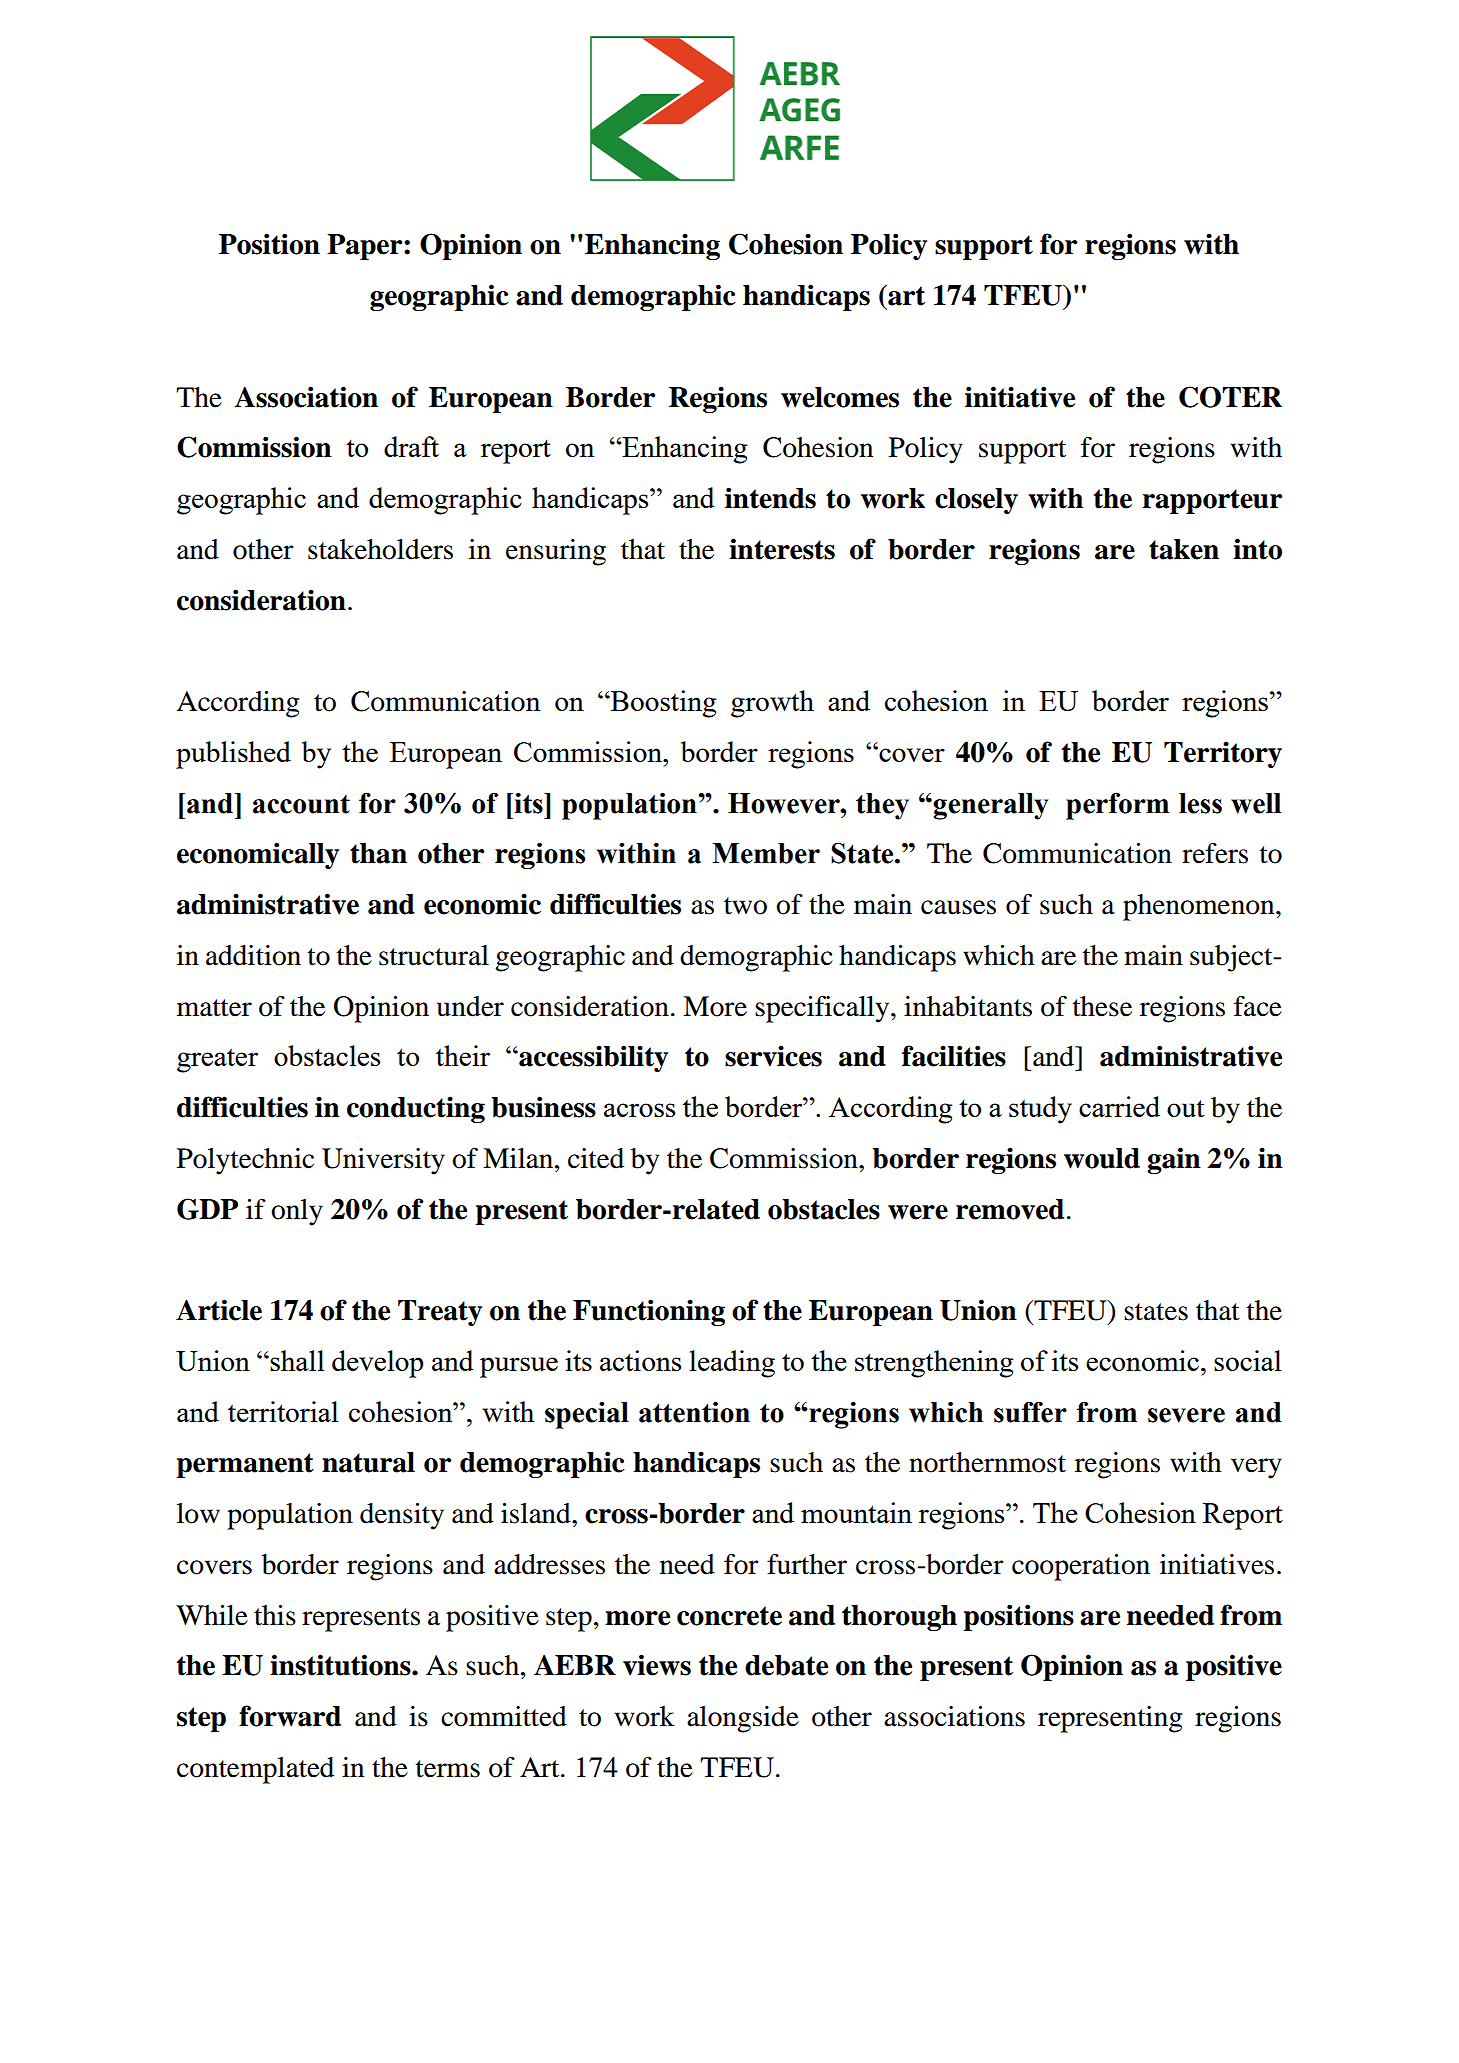 The image size is (1459, 2063). What do you see at coordinates (694, 1412) in the screenshot?
I see `attention` at bounding box center [694, 1412].
